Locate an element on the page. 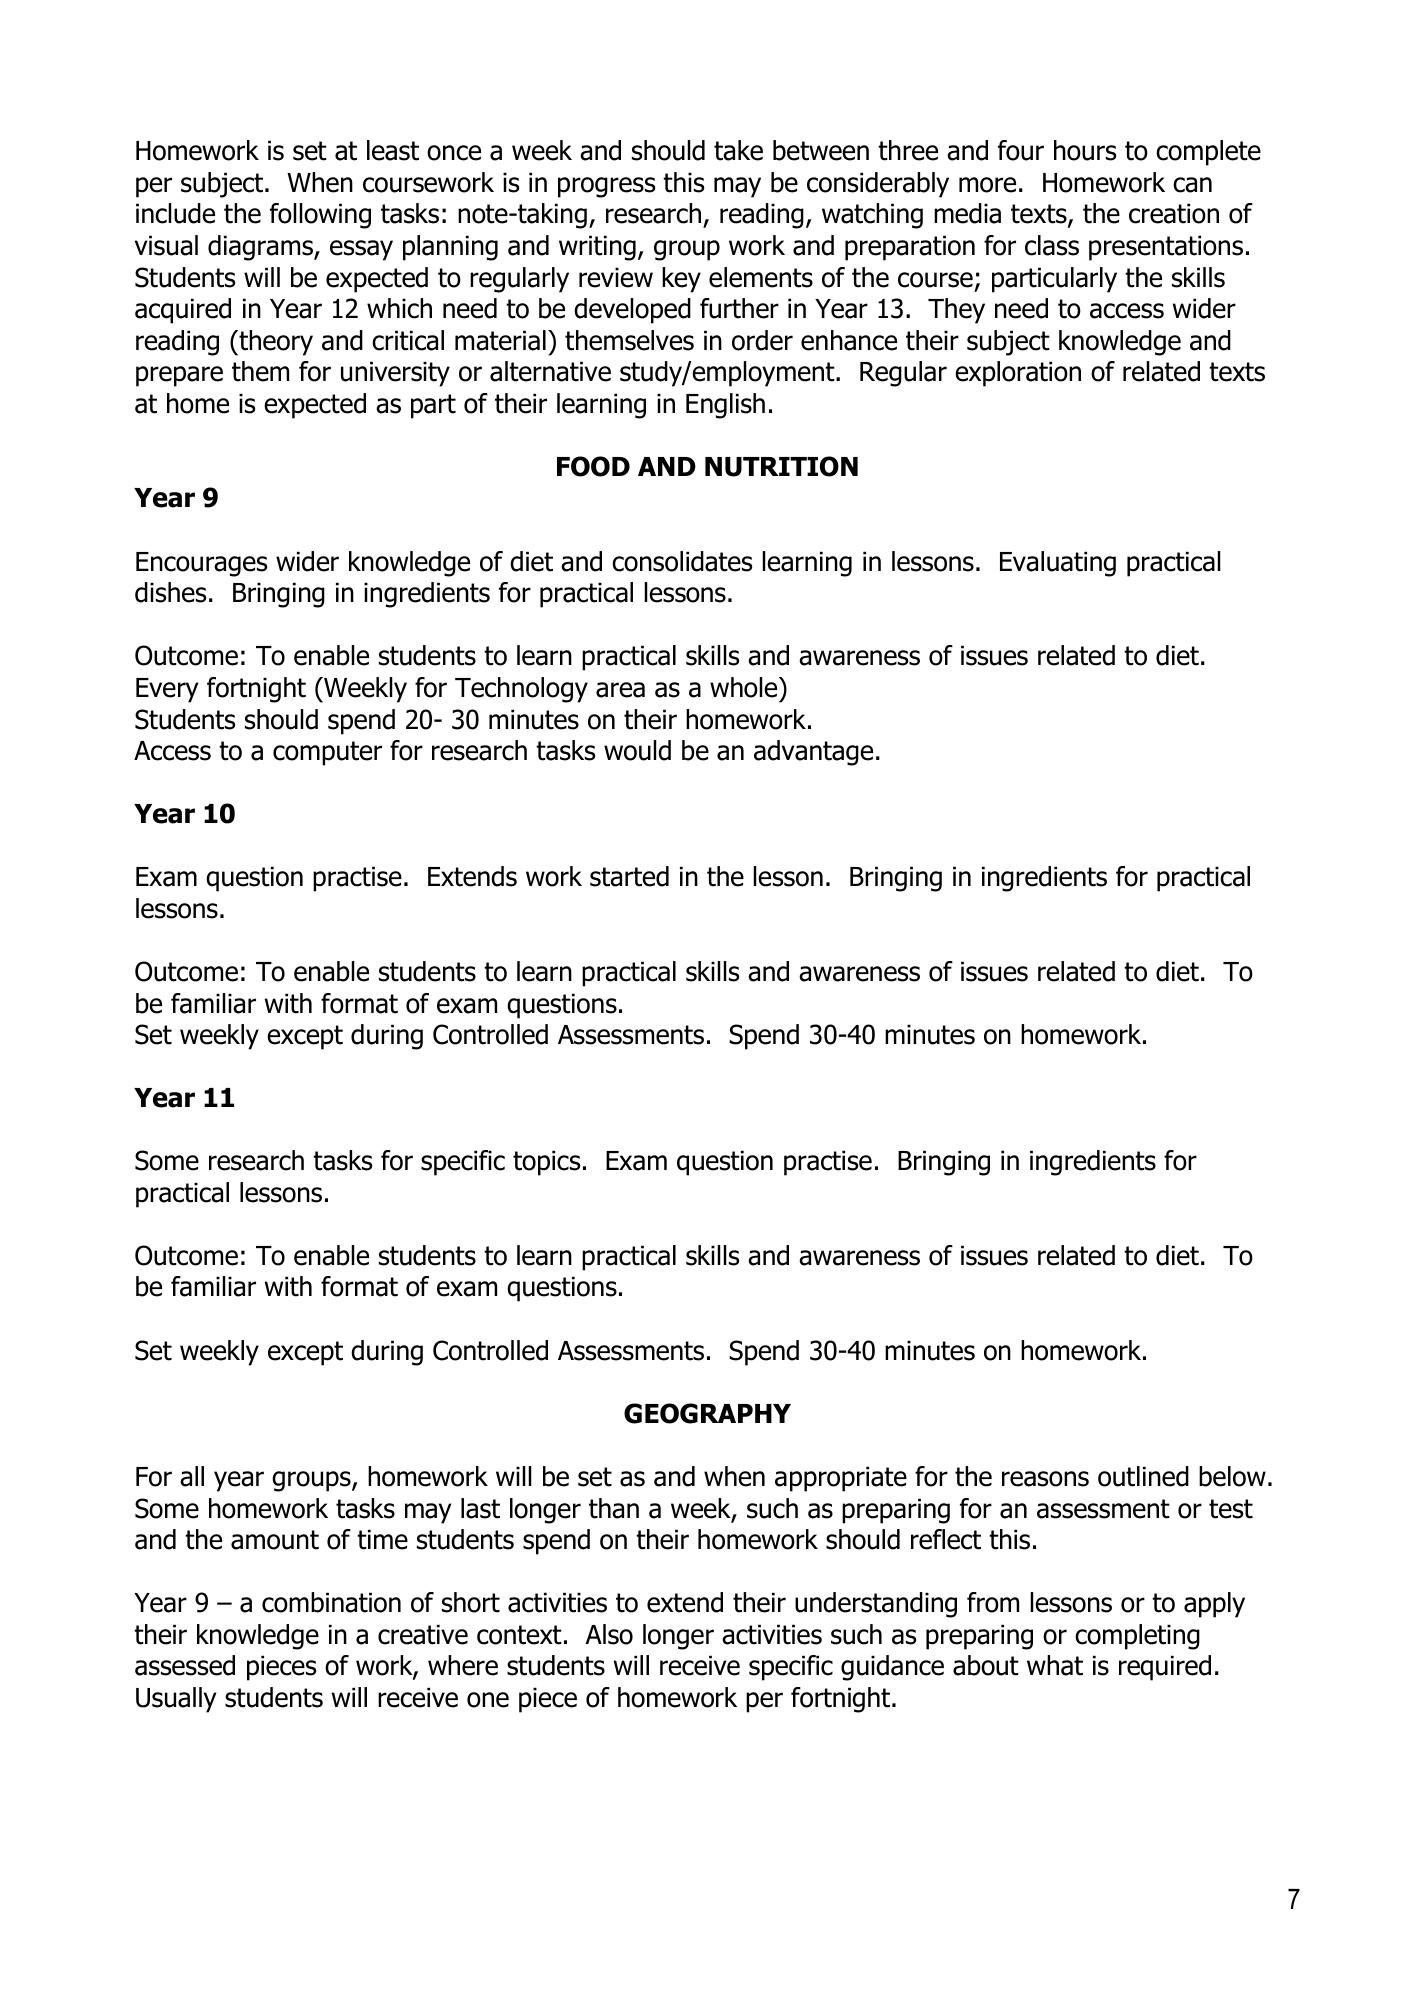 Image resolution: width=1415 pixels, height=2001 pixels. take is located at coordinates (738, 150).
